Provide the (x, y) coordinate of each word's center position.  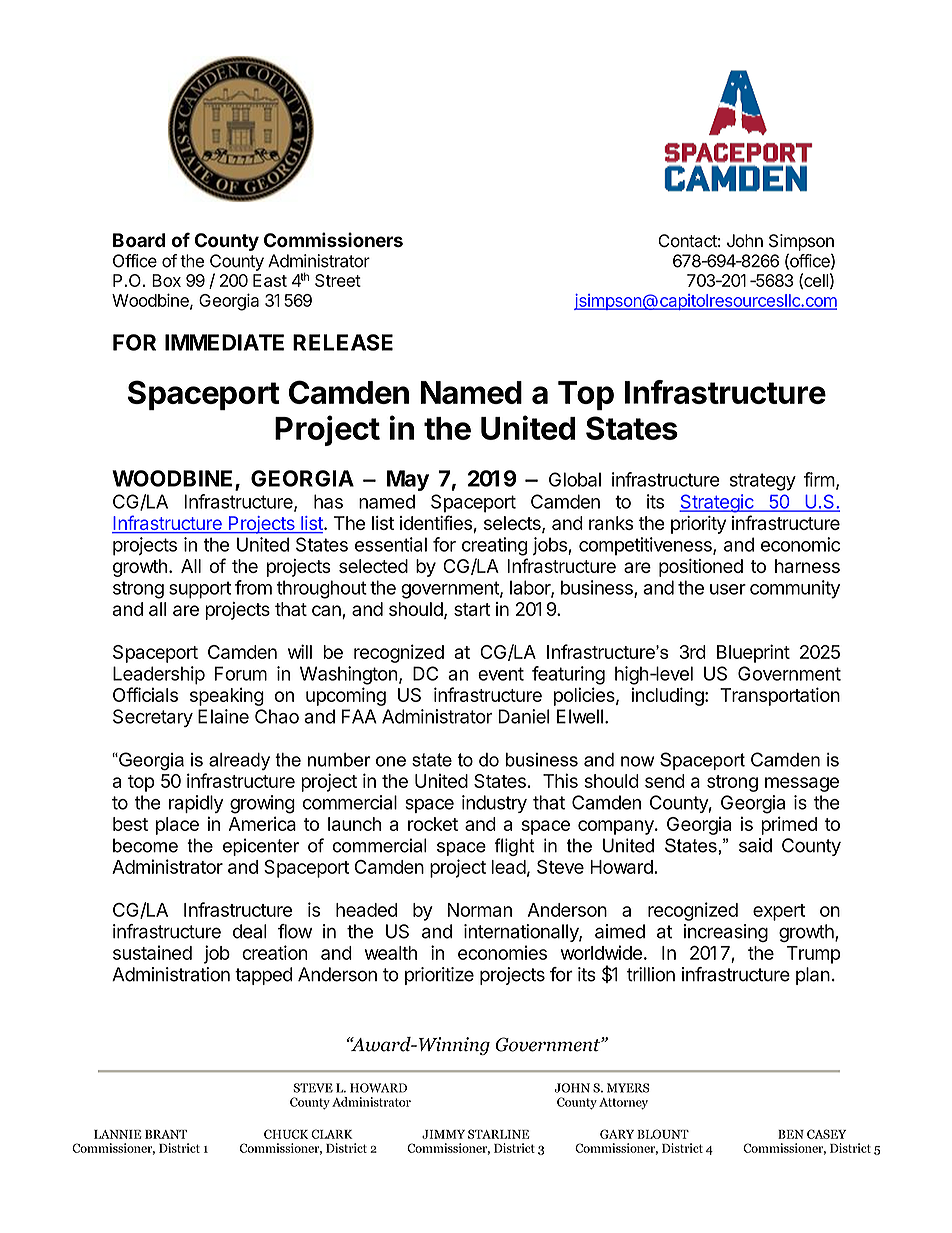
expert (779, 912)
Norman (480, 910)
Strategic (717, 503)
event (501, 674)
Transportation (780, 696)
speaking (227, 696)
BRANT (166, 1134)
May (408, 480)
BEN (791, 1134)
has (328, 501)
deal (250, 931)
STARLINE (498, 1134)
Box (166, 280)
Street (338, 280)
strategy (763, 482)
